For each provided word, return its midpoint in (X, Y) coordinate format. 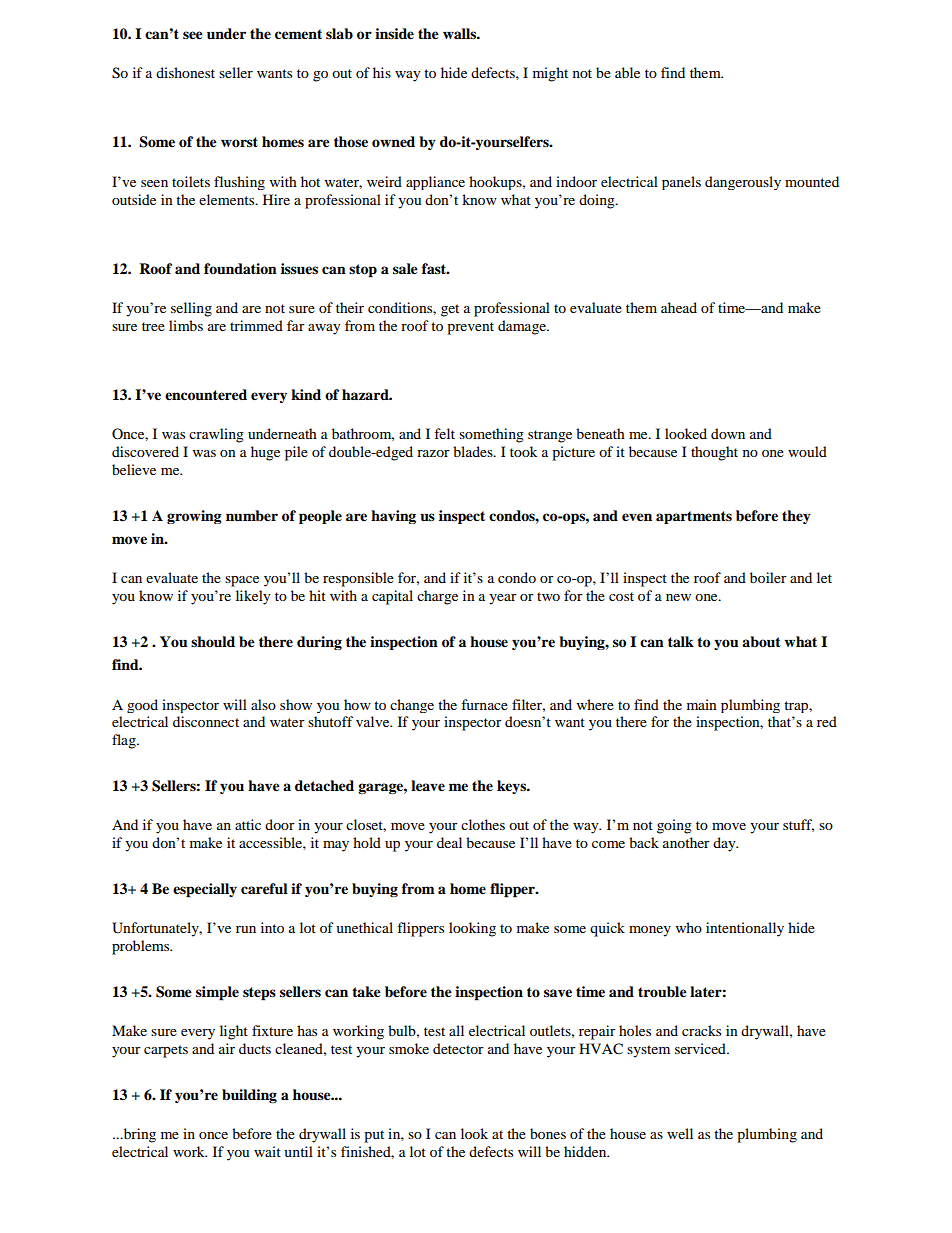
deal (449, 842)
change (412, 706)
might (550, 74)
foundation (240, 268)
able (627, 72)
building (249, 1096)
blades (474, 451)
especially (205, 890)
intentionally (745, 929)
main (702, 704)
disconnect (206, 721)
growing (194, 517)
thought (714, 453)
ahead (679, 307)
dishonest (185, 72)
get (450, 310)
